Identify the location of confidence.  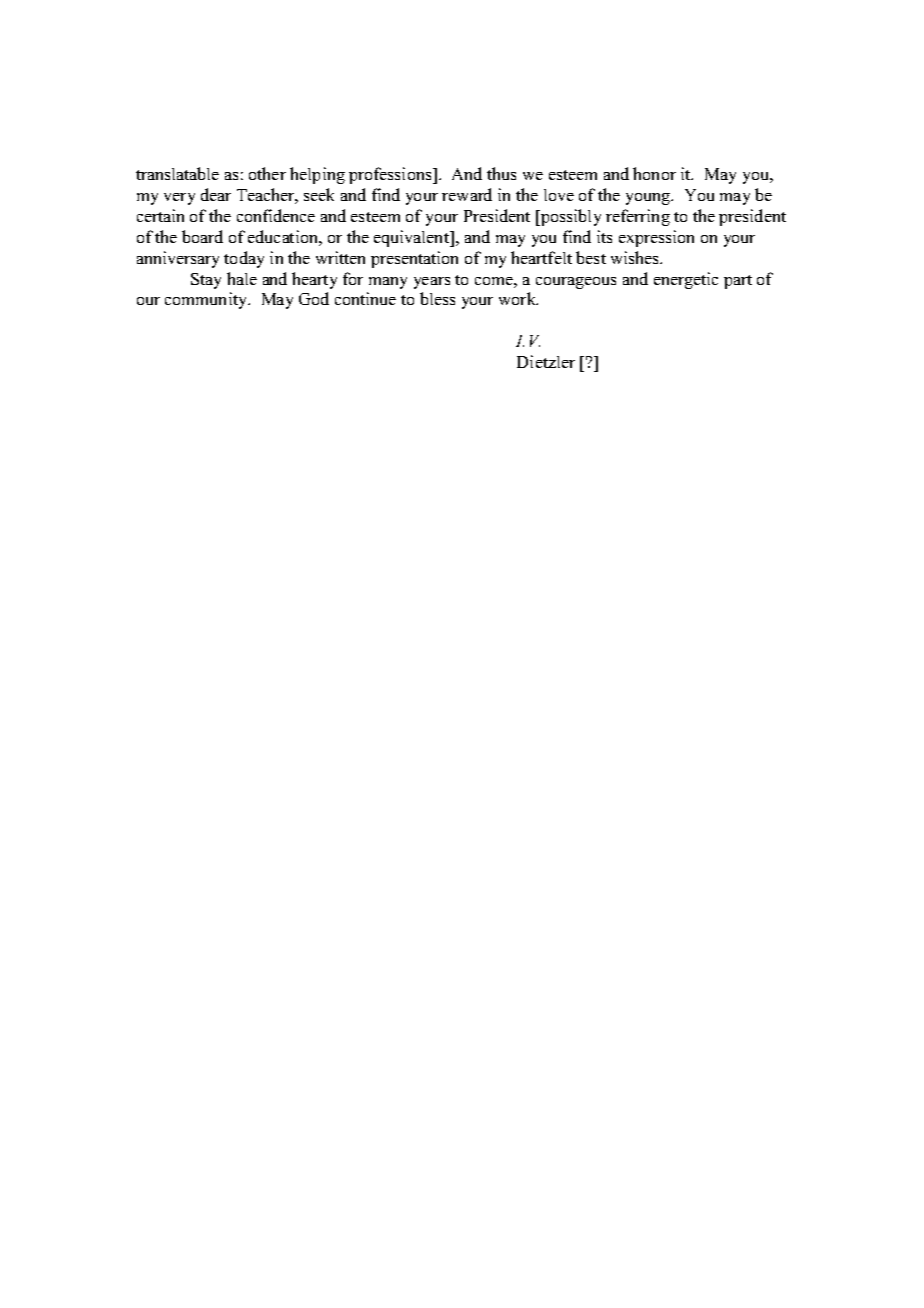
(276, 215).
